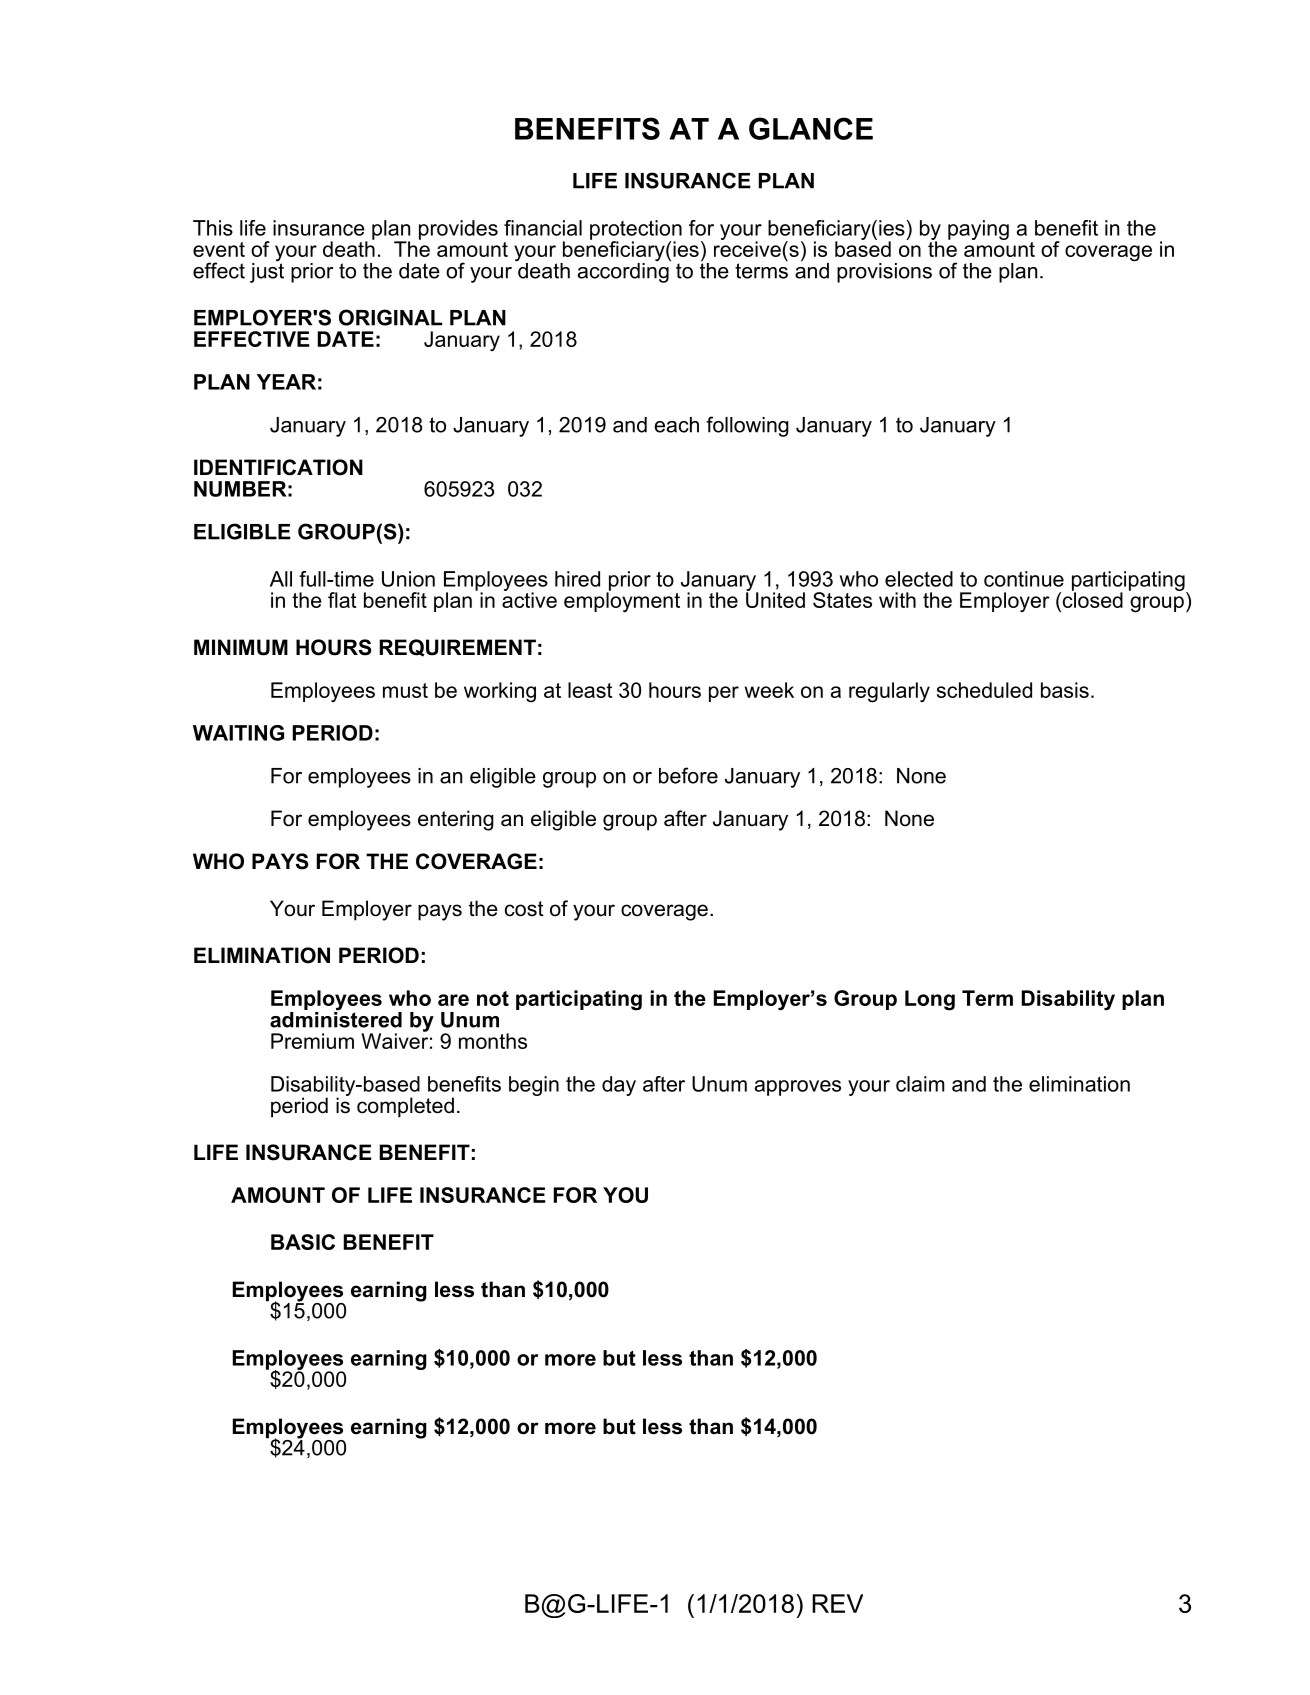  Describe the element at coordinates (837, 1603) in the page. I see `REV` at that location.
